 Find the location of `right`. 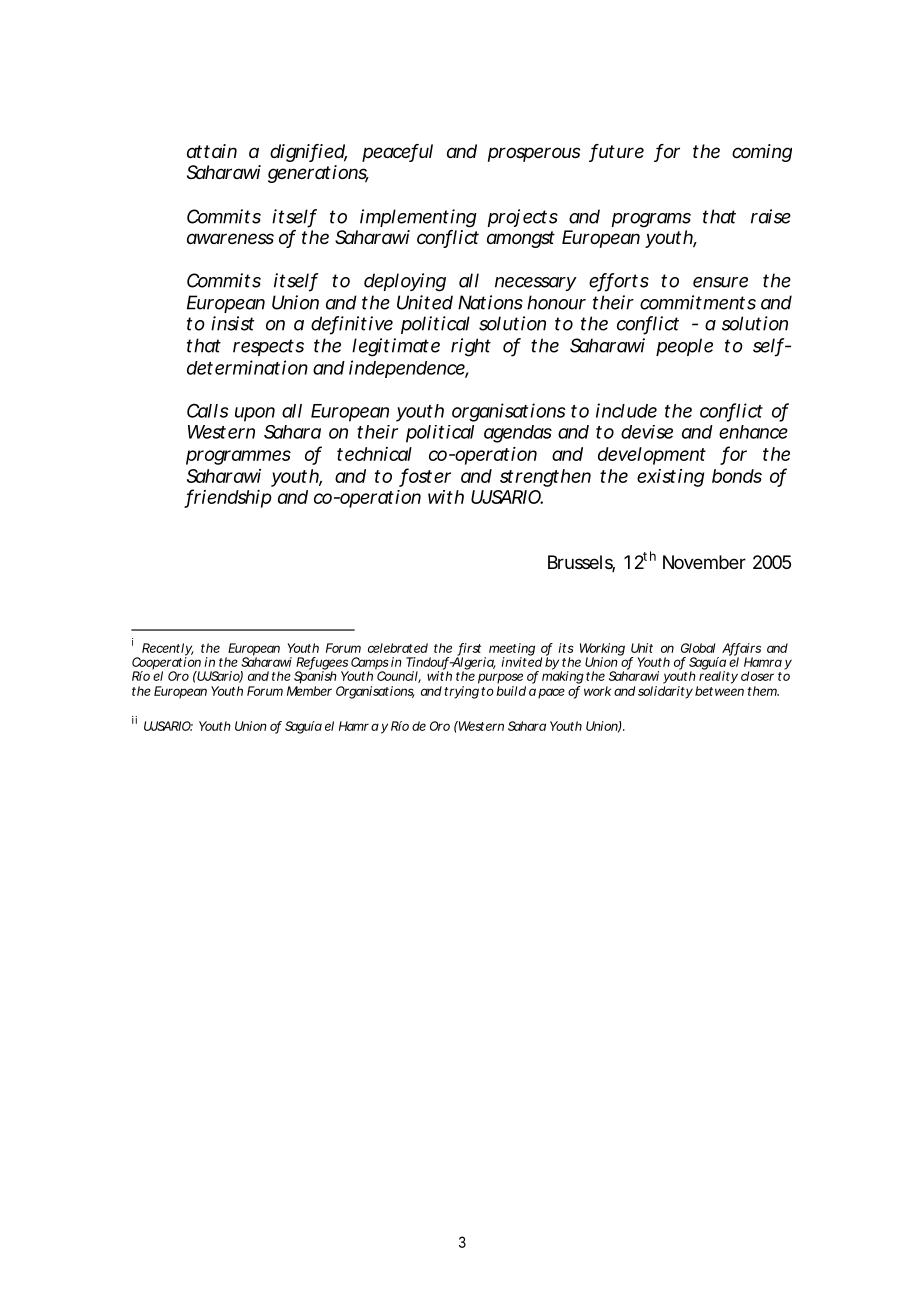

right is located at coordinates (471, 347).
